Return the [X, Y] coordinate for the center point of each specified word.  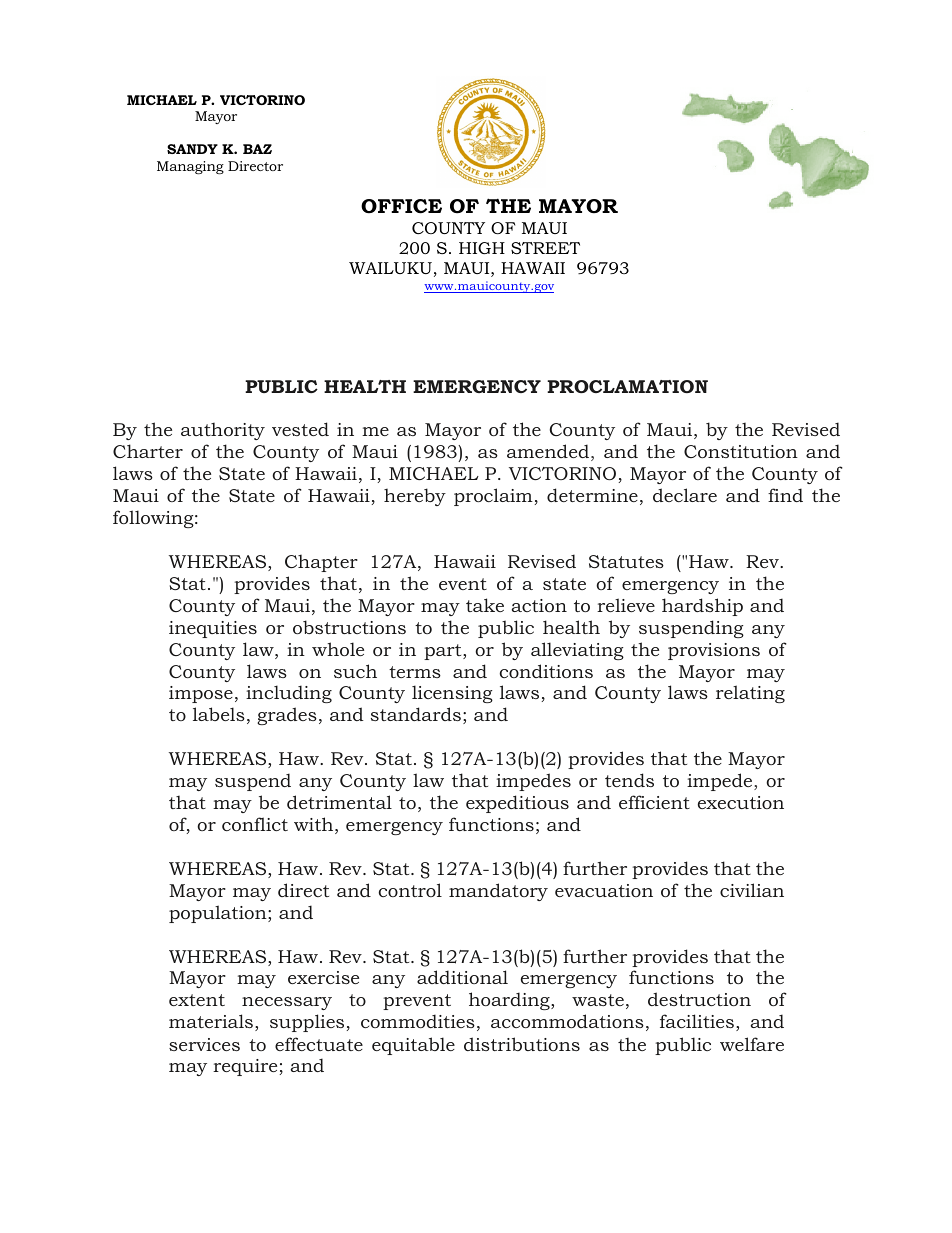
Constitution [741, 451]
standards [416, 714]
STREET [545, 248]
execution [741, 802]
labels [219, 714]
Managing [190, 168]
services [204, 1044]
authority [223, 431]
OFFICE [401, 206]
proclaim [493, 497]
